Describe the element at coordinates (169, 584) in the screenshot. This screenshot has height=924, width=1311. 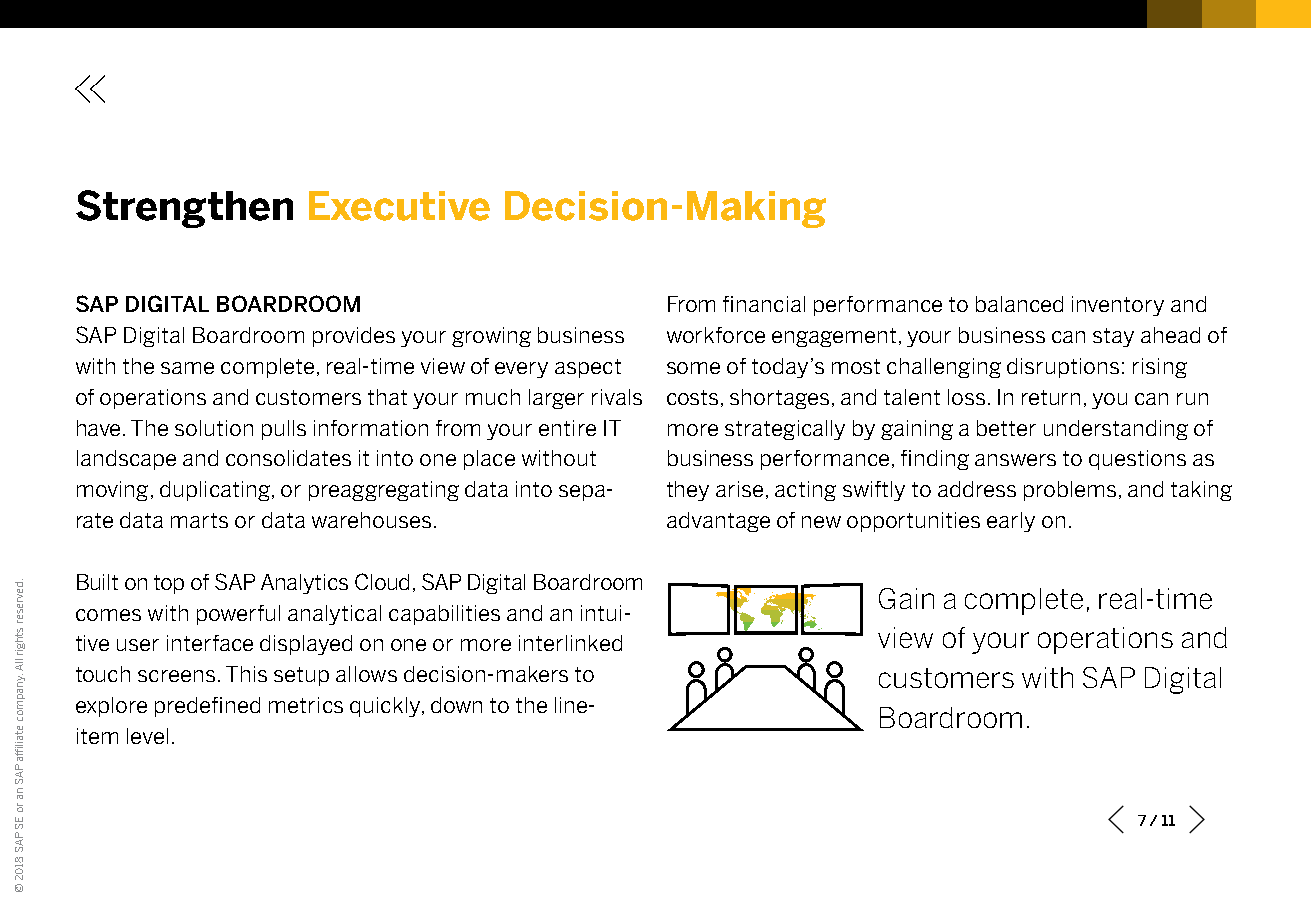
I see `top` at that location.
